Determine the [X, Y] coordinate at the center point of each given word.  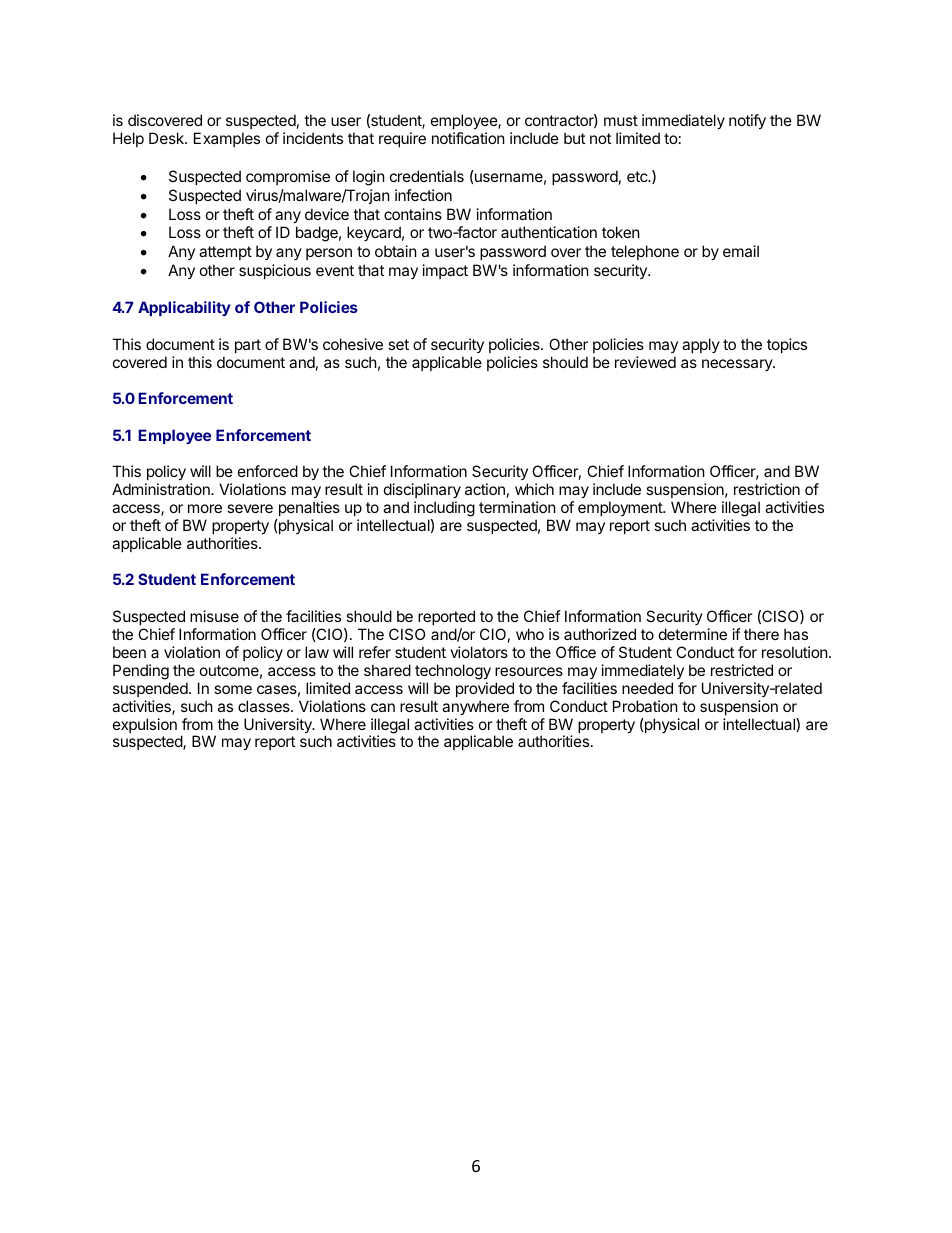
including [444, 510]
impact [445, 271]
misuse [214, 616]
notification [468, 138]
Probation [645, 706]
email [741, 251]
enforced [268, 471]
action [485, 489]
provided [485, 689]
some [233, 689]
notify [747, 121]
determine [693, 634]
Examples [227, 139]
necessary [738, 365]
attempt [225, 253]
